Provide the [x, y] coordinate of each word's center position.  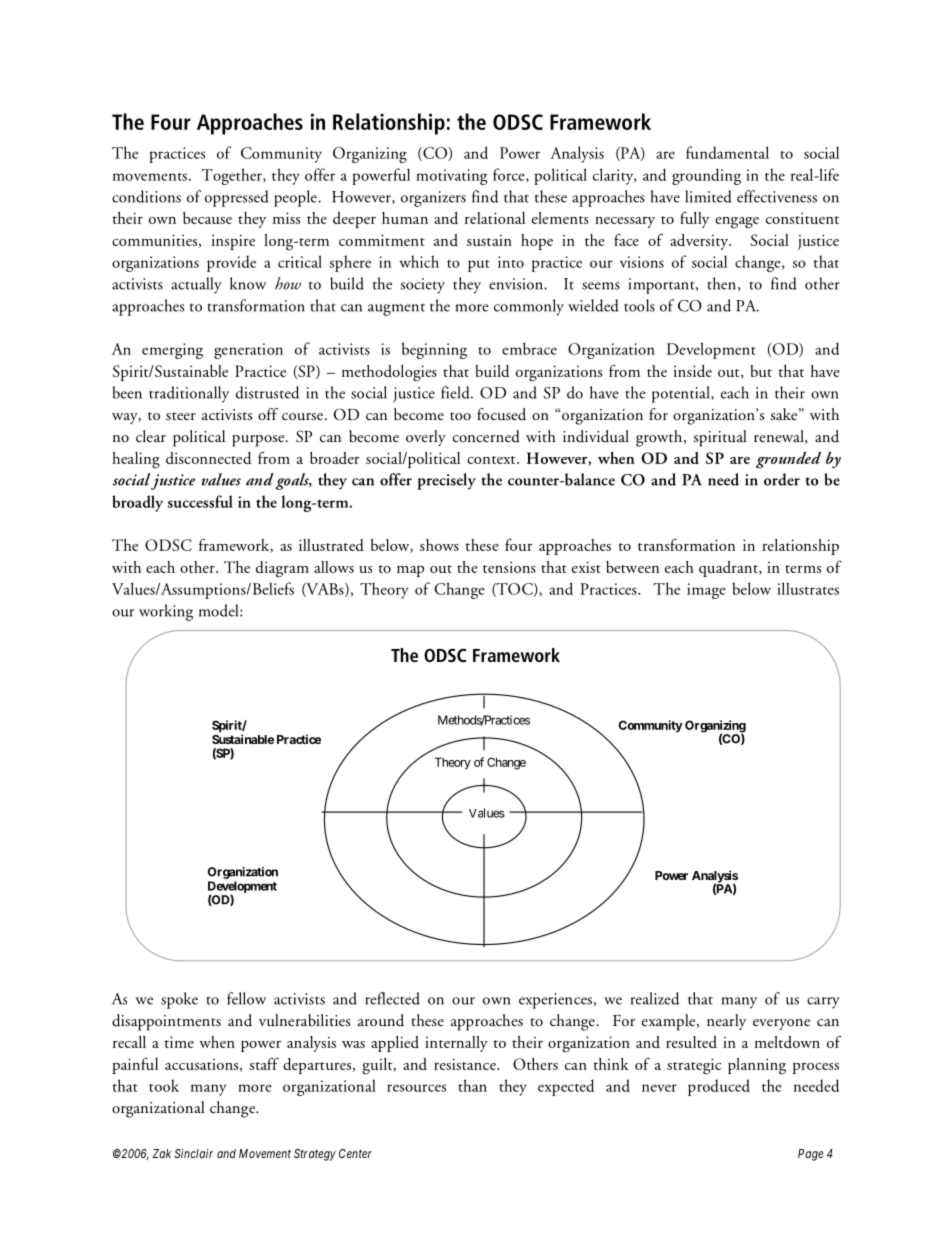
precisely [446, 481]
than [472, 1085]
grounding [706, 176]
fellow [246, 998]
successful [200, 501]
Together [233, 176]
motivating [451, 177]
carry [823, 1003]
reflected [392, 998]
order [782, 479]
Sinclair [193, 1153]
